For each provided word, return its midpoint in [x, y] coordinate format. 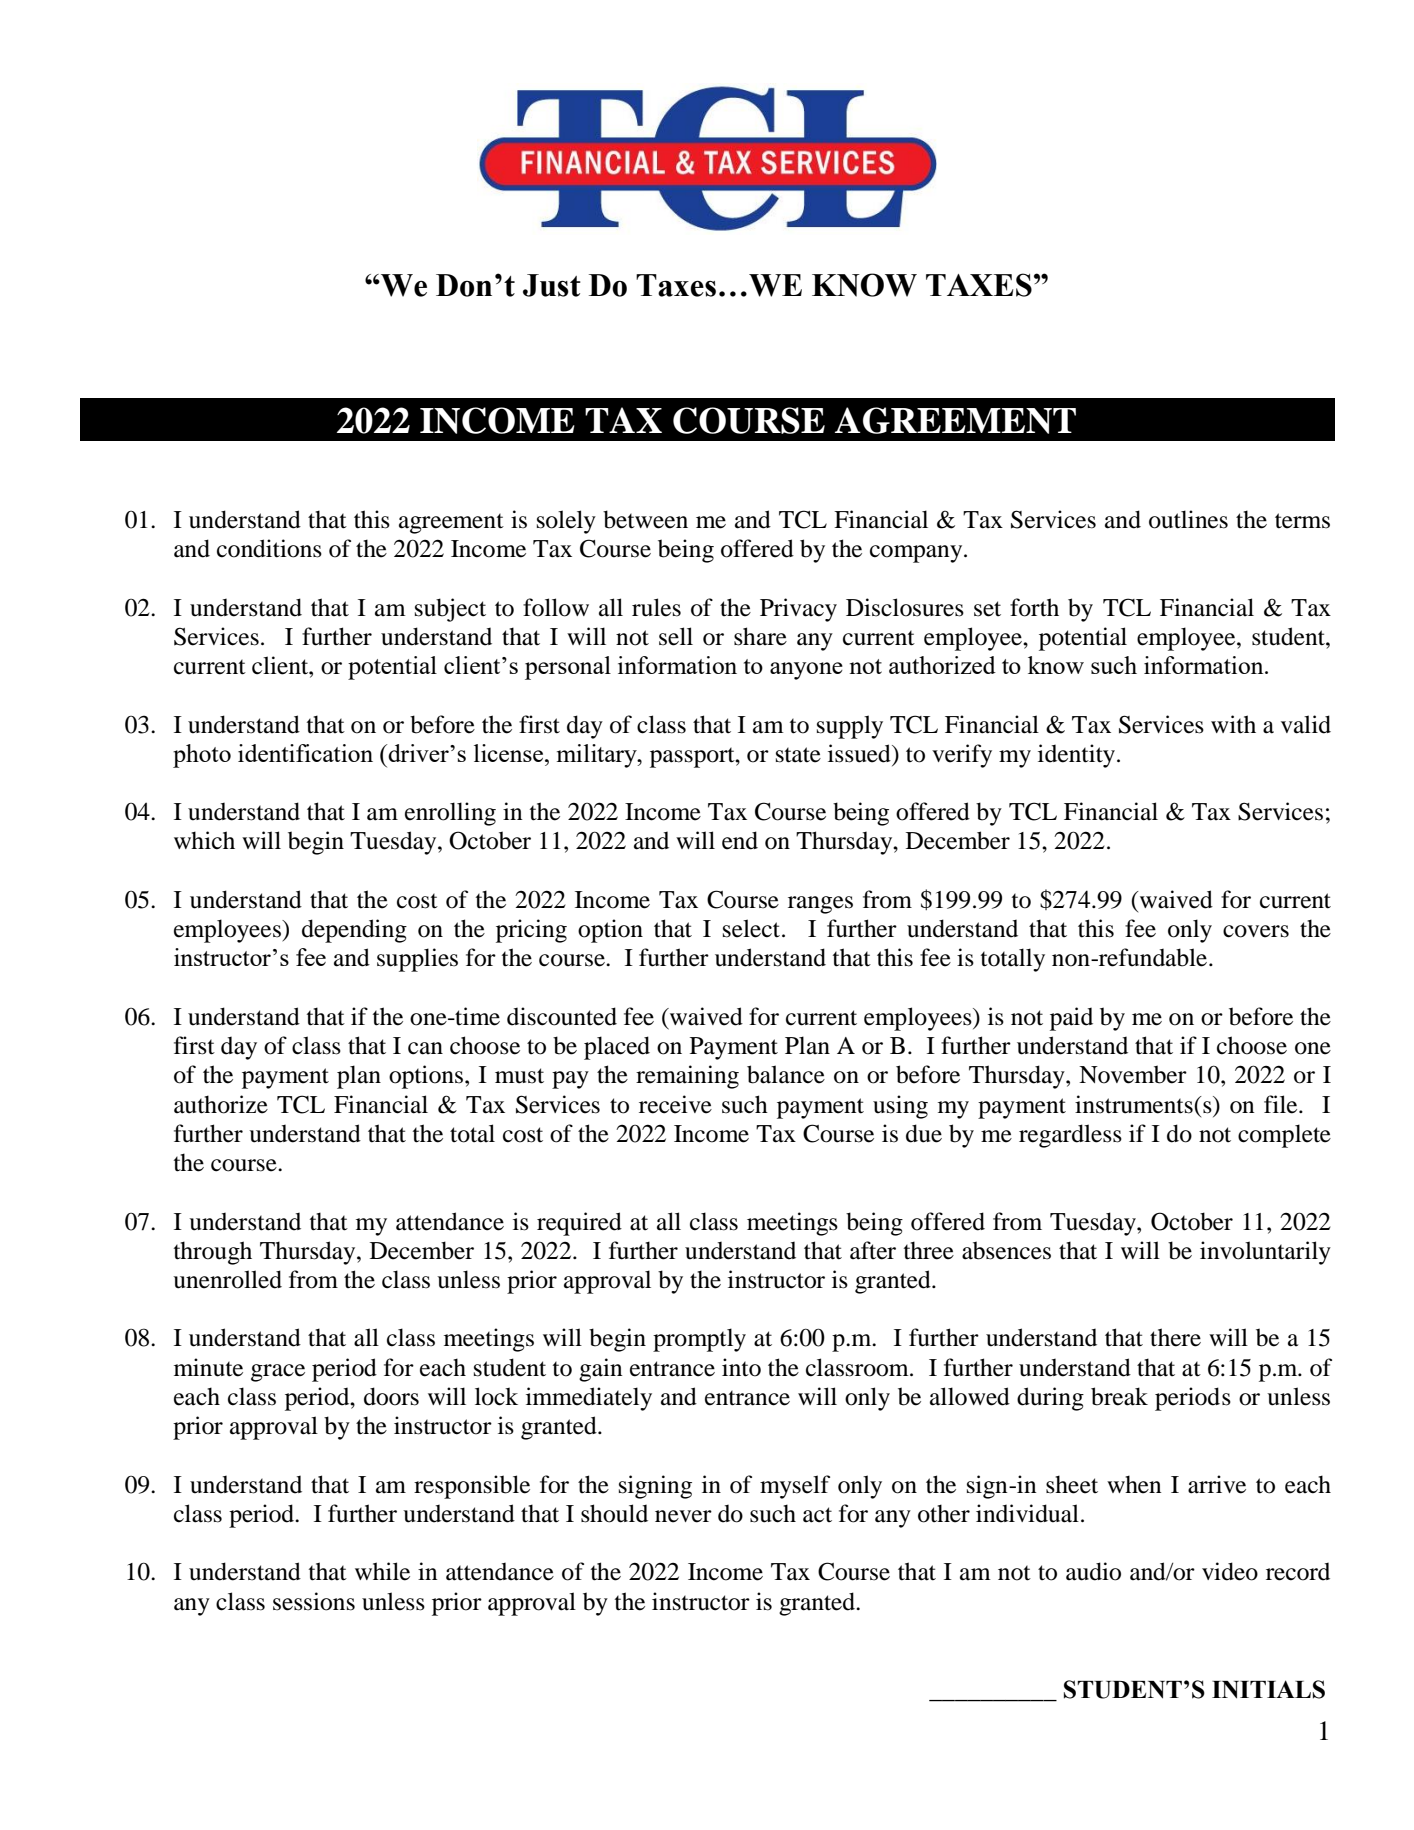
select [751, 928]
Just [552, 285]
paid [1071, 1019]
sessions [314, 1601]
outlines [1188, 519]
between [645, 519]
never [683, 1516]
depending [354, 931]
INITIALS [1268, 1689]
